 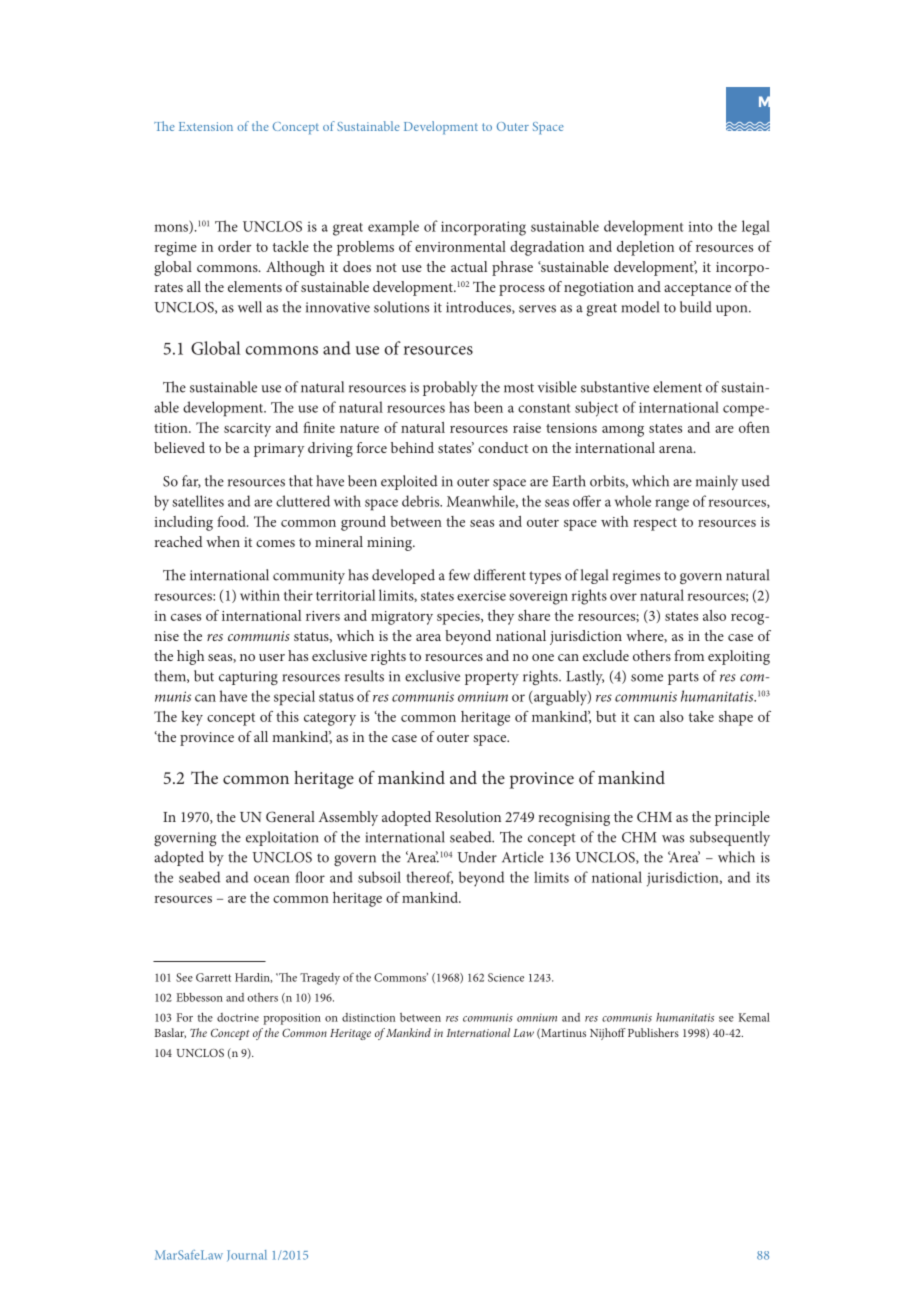 What do you see at coordinates (248, 678) in the screenshot?
I see `capturing` at bounding box center [248, 678].
